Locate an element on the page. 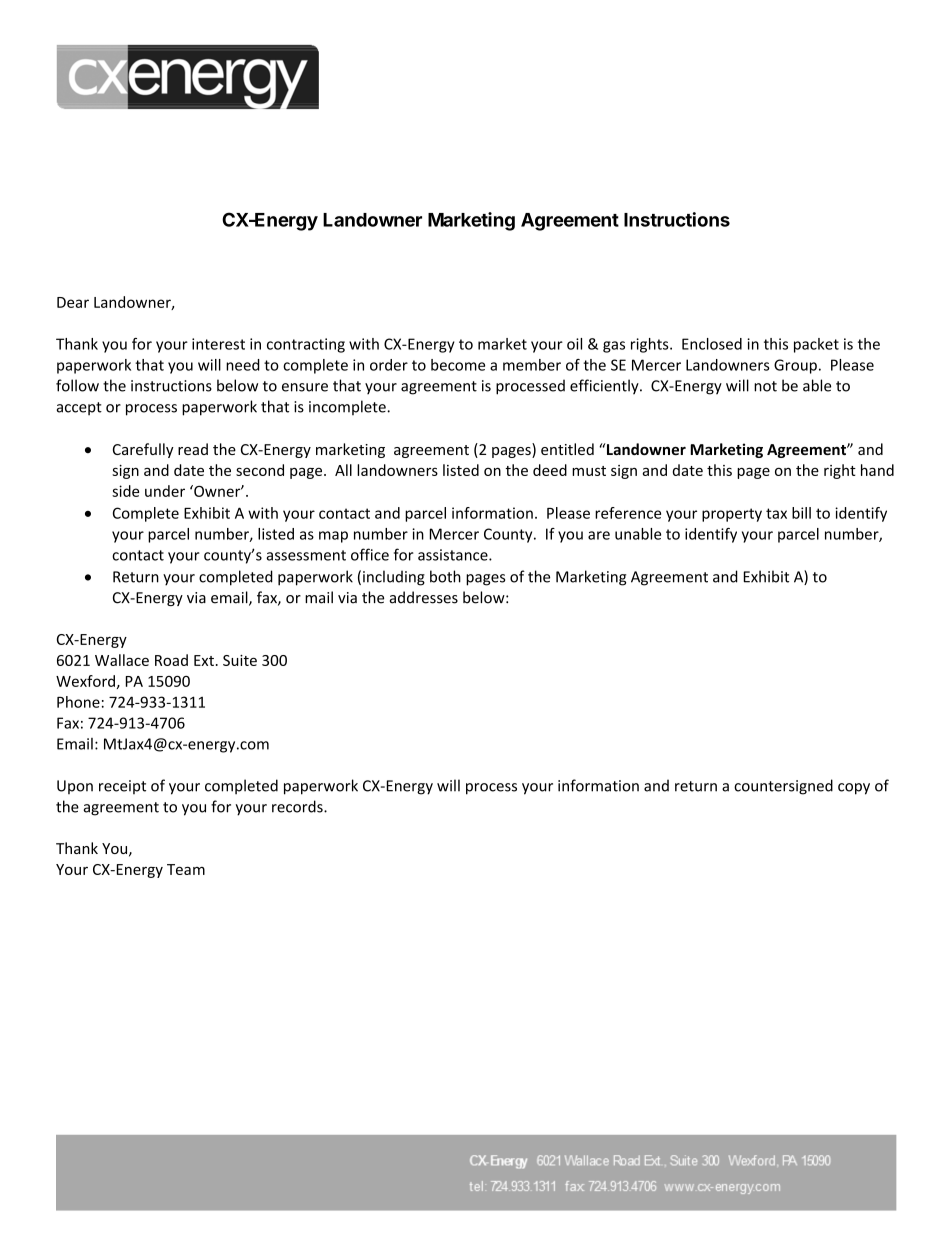 The height and width of the document is (1233, 952). Team is located at coordinates (186, 869).
